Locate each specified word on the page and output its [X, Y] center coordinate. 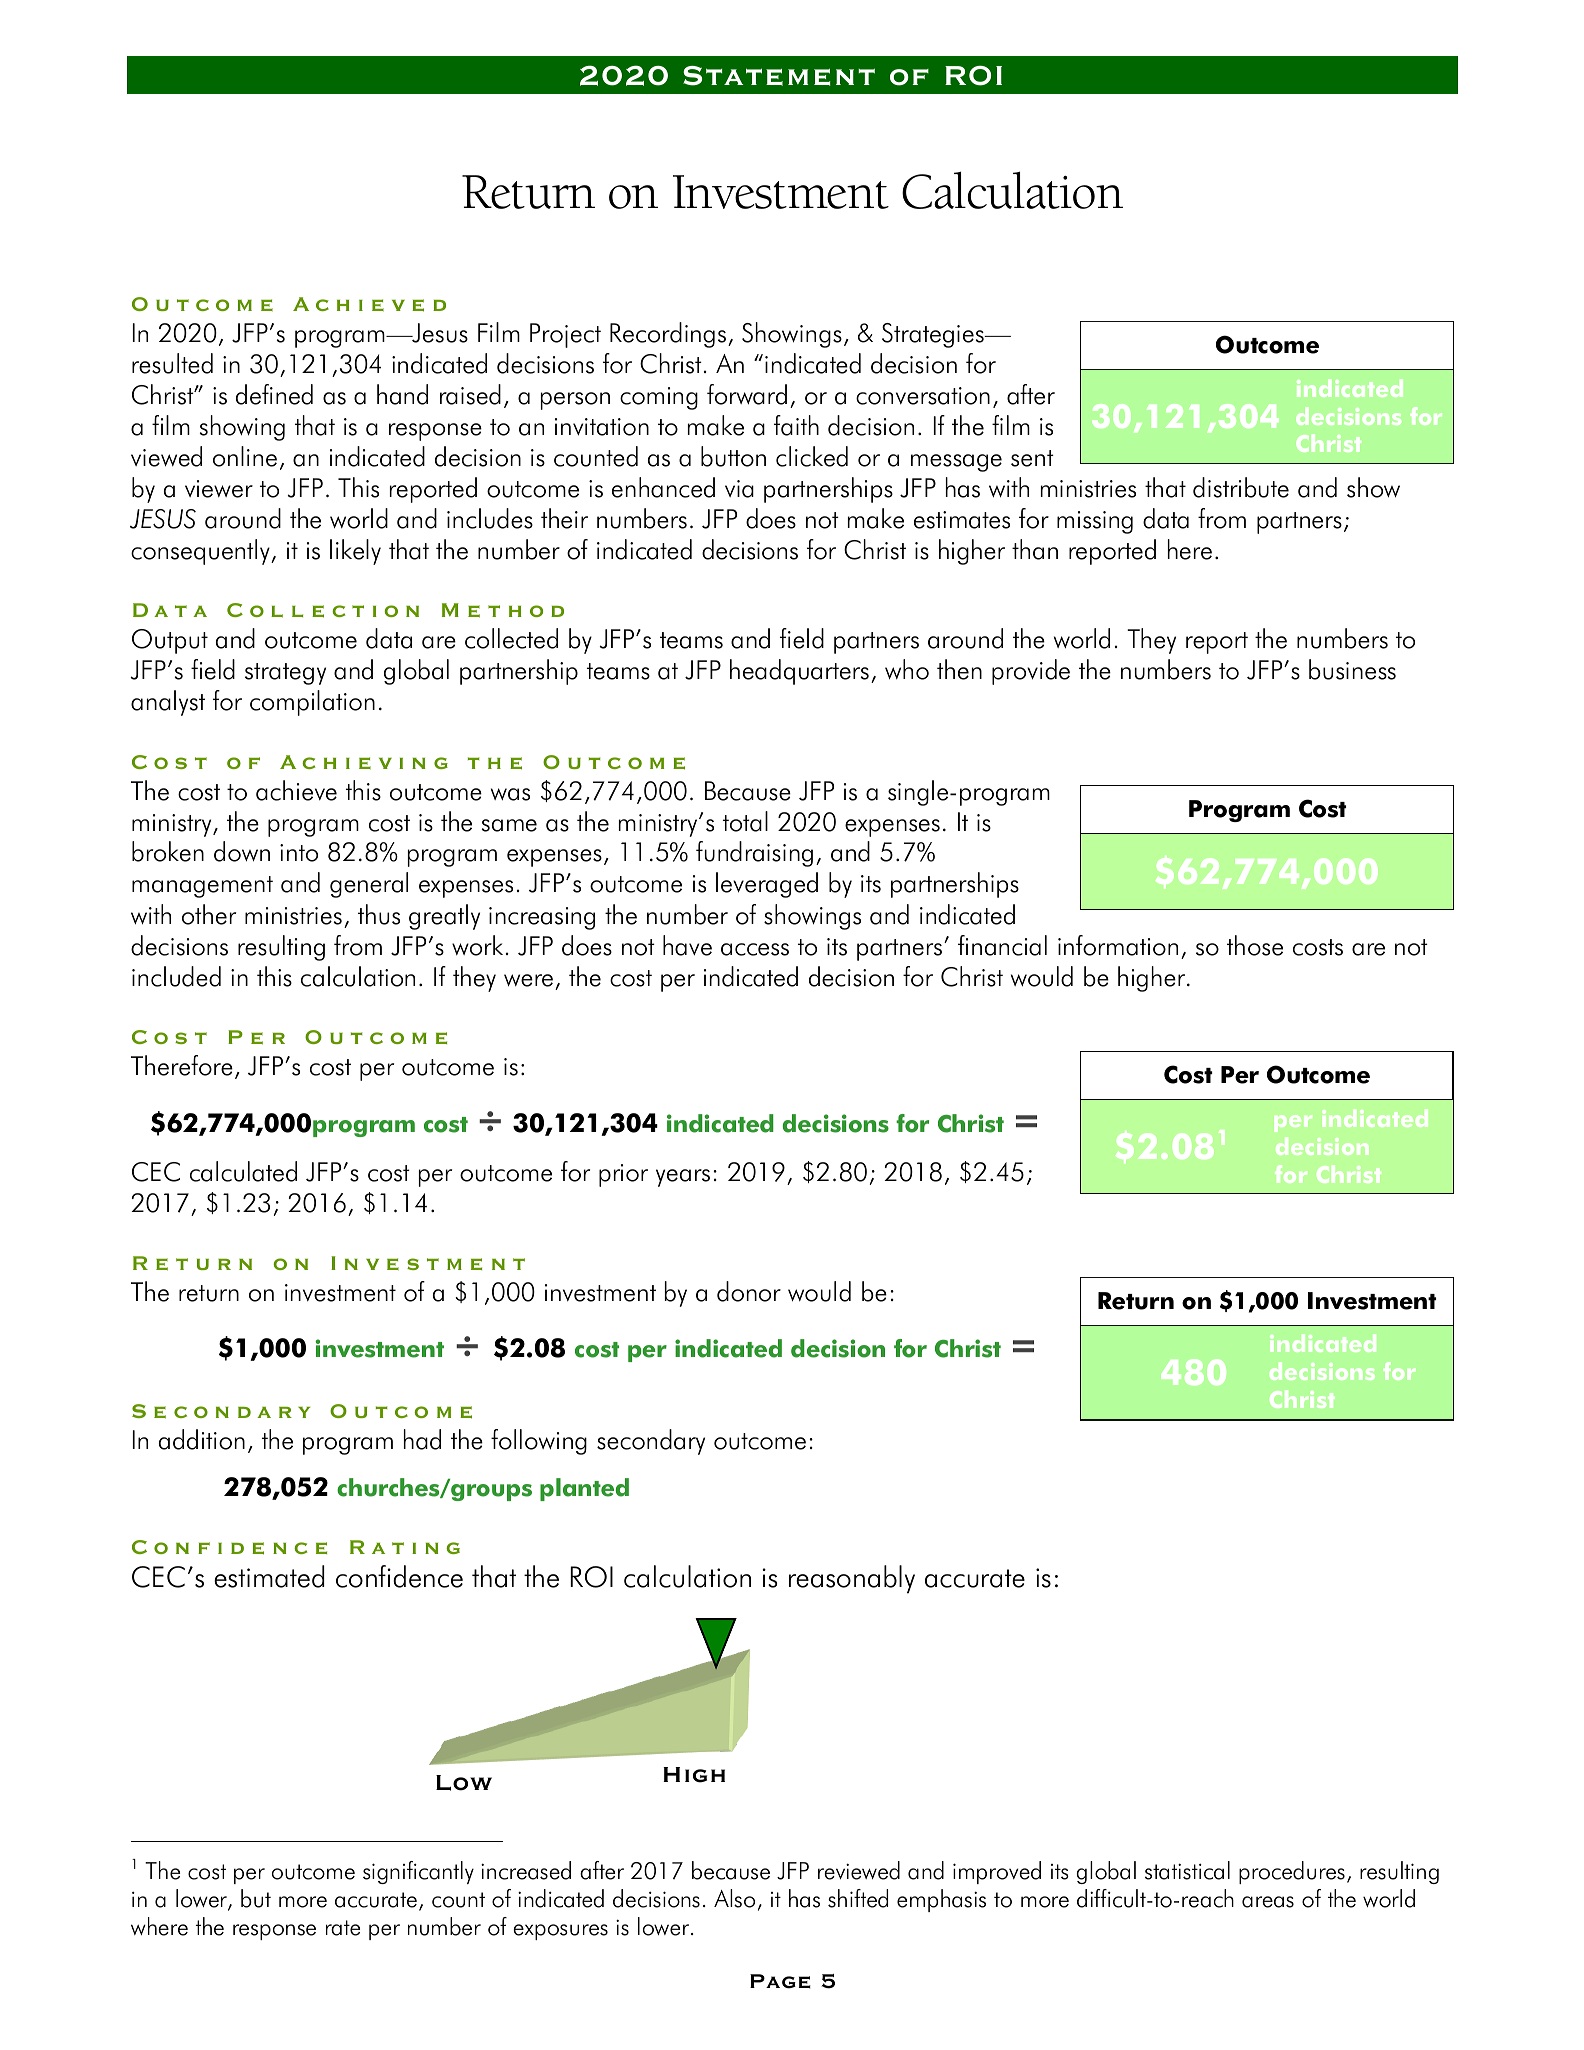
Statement [779, 76]
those [1255, 945]
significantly [418, 1872]
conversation [923, 396]
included [176, 976]
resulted [172, 363]
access [755, 949]
